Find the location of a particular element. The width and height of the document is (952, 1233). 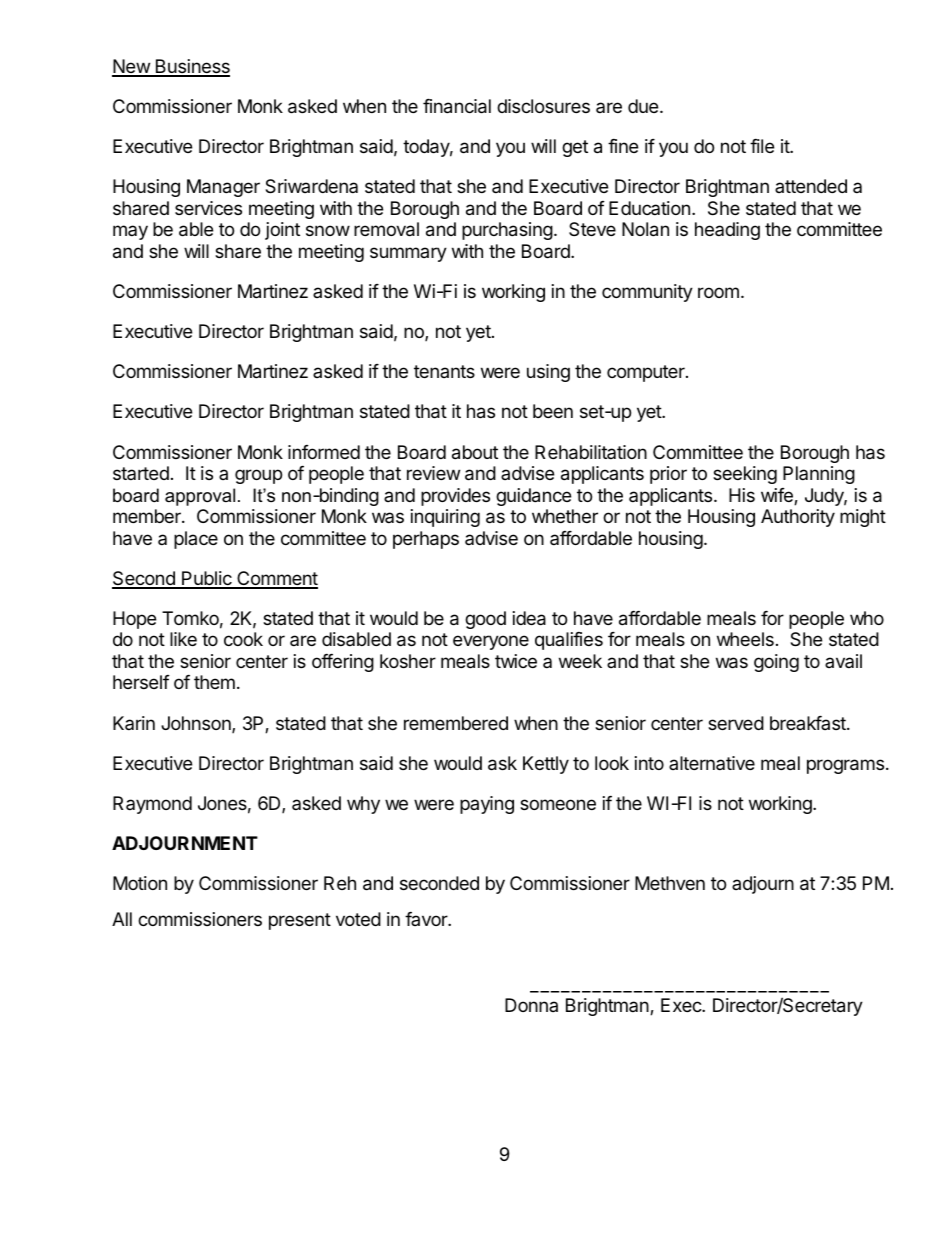

tenants is located at coordinates (444, 371).
